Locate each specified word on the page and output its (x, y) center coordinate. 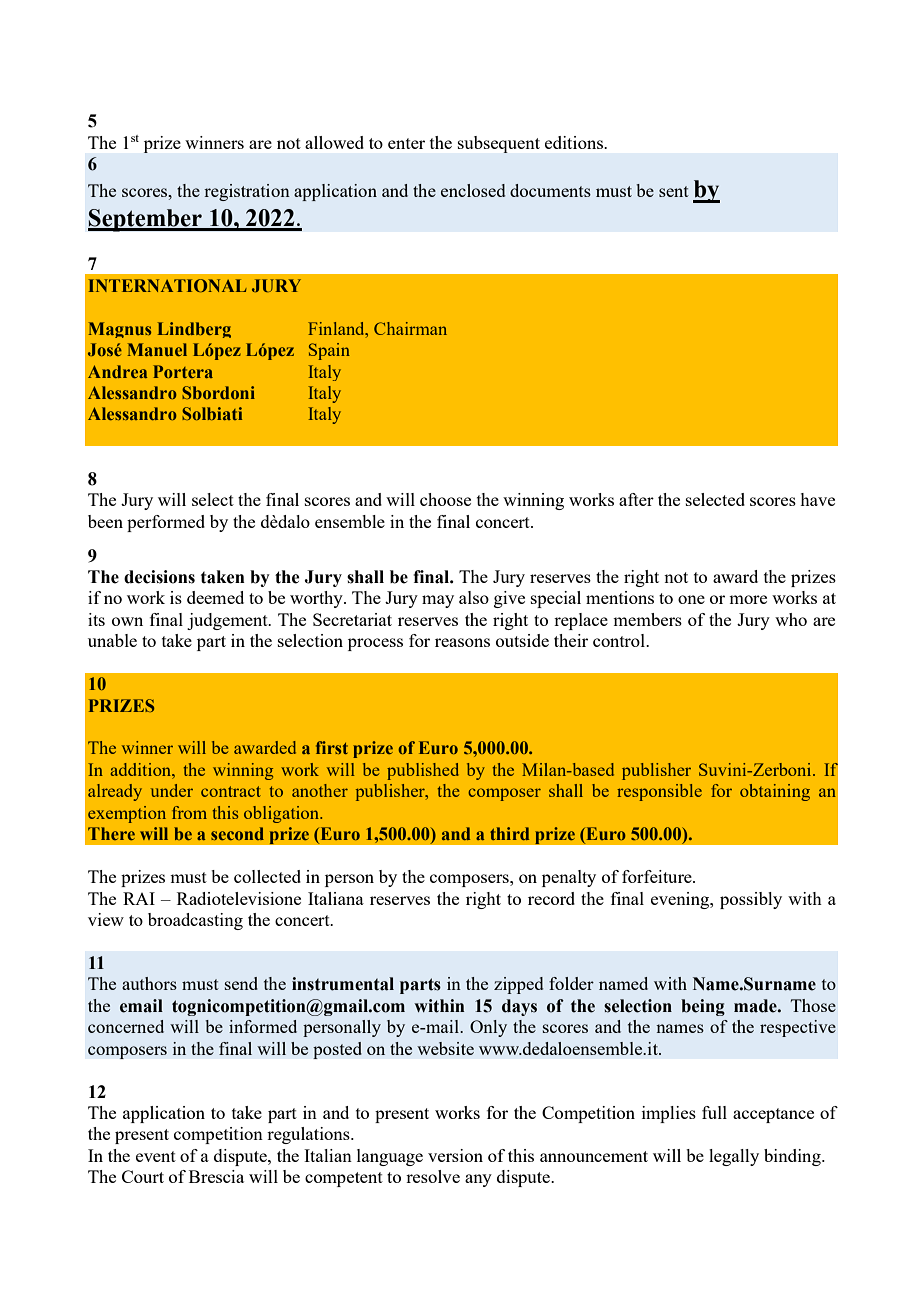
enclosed (473, 190)
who (791, 619)
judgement (228, 621)
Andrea (117, 371)
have (817, 499)
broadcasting (195, 921)
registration (247, 192)
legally (734, 1157)
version (455, 1155)
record (551, 898)
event (156, 1156)
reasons (462, 642)
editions (575, 142)
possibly (751, 900)
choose (445, 499)
